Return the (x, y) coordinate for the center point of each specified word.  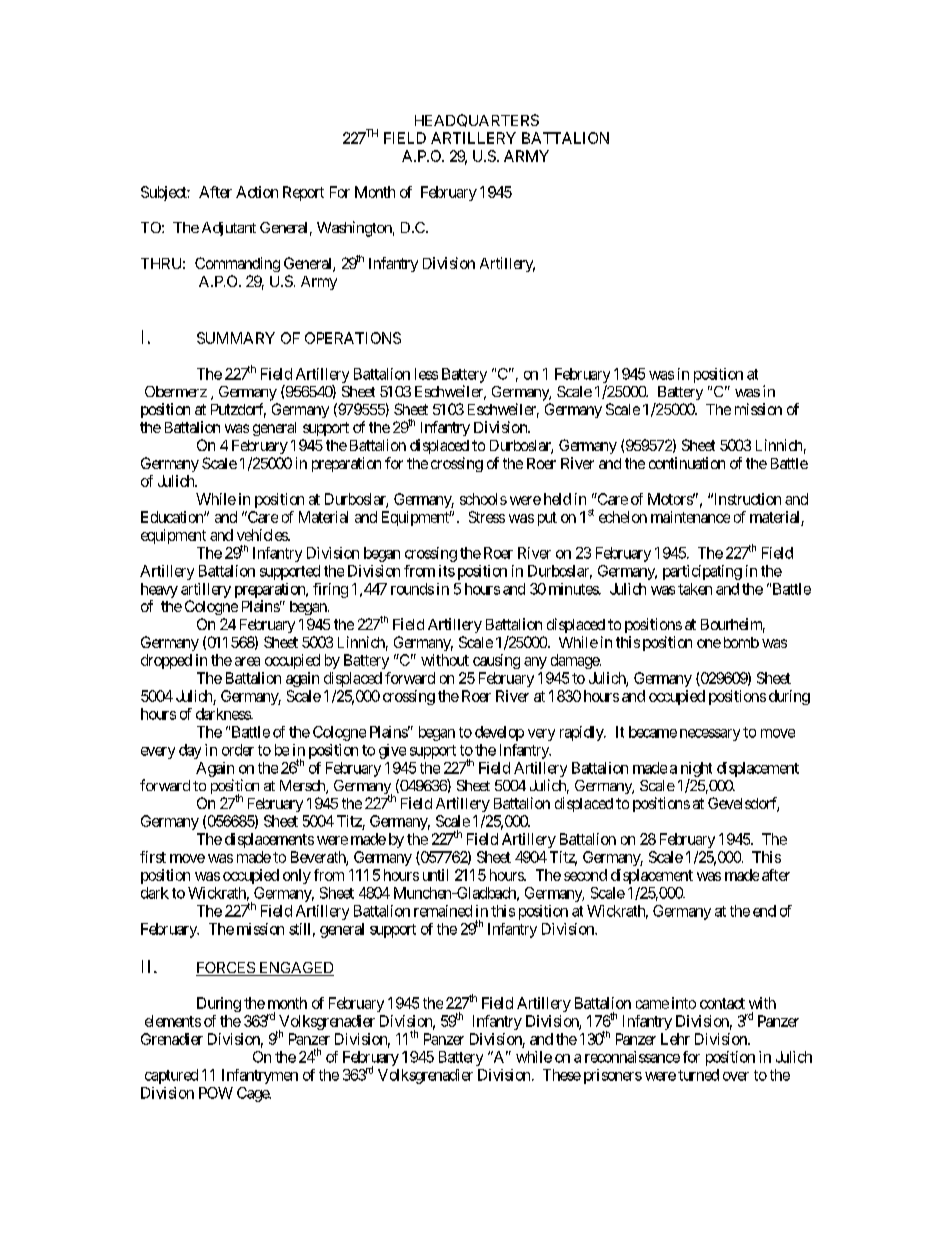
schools (483, 499)
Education (173, 517)
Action (257, 192)
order (238, 750)
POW (216, 1093)
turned (698, 1075)
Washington (354, 229)
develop (499, 733)
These (562, 1075)
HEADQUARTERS (477, 120)
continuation (687, 463)
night (696, 769)
